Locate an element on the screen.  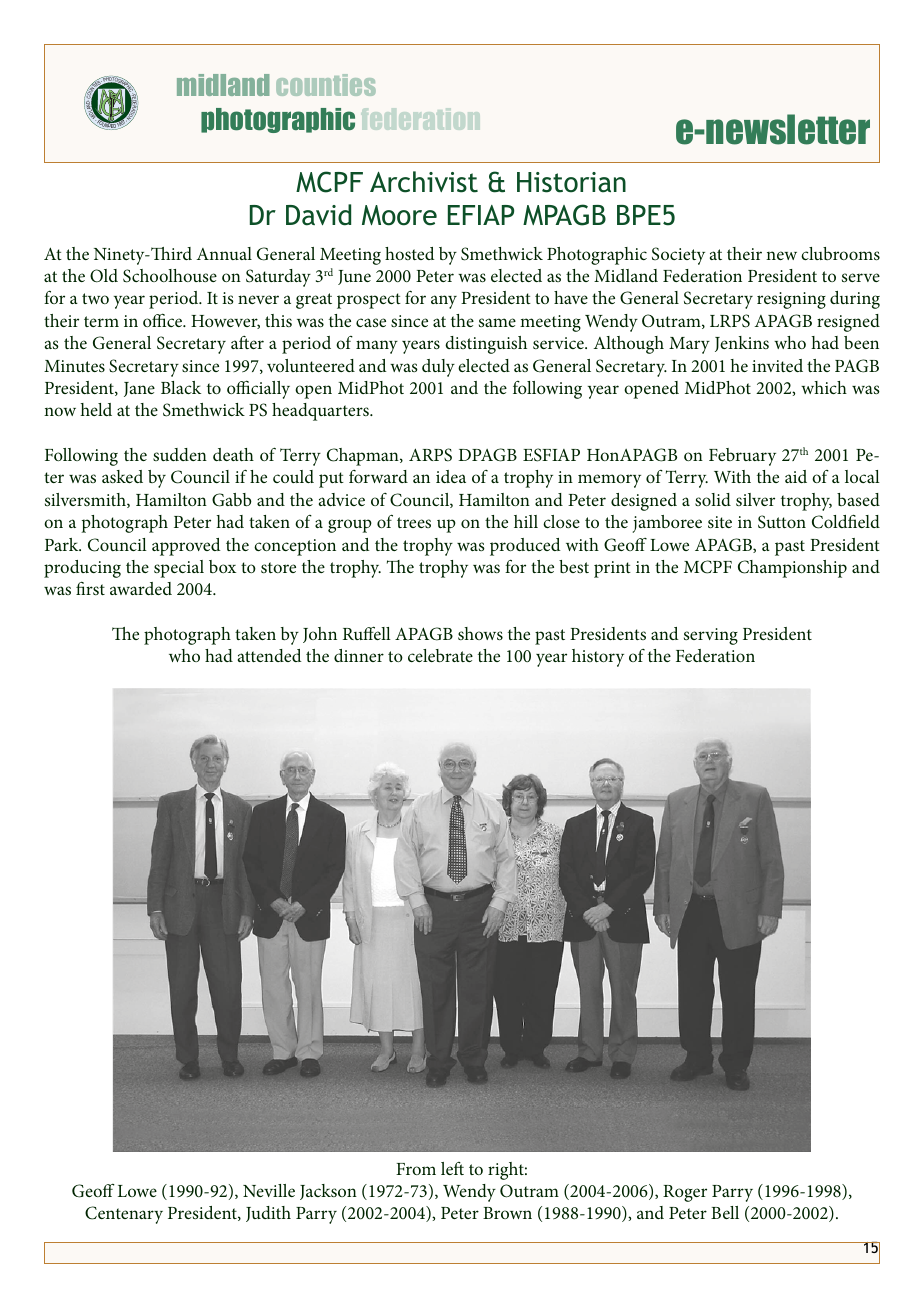
Centenary is located at coordinates (124, 1215).
